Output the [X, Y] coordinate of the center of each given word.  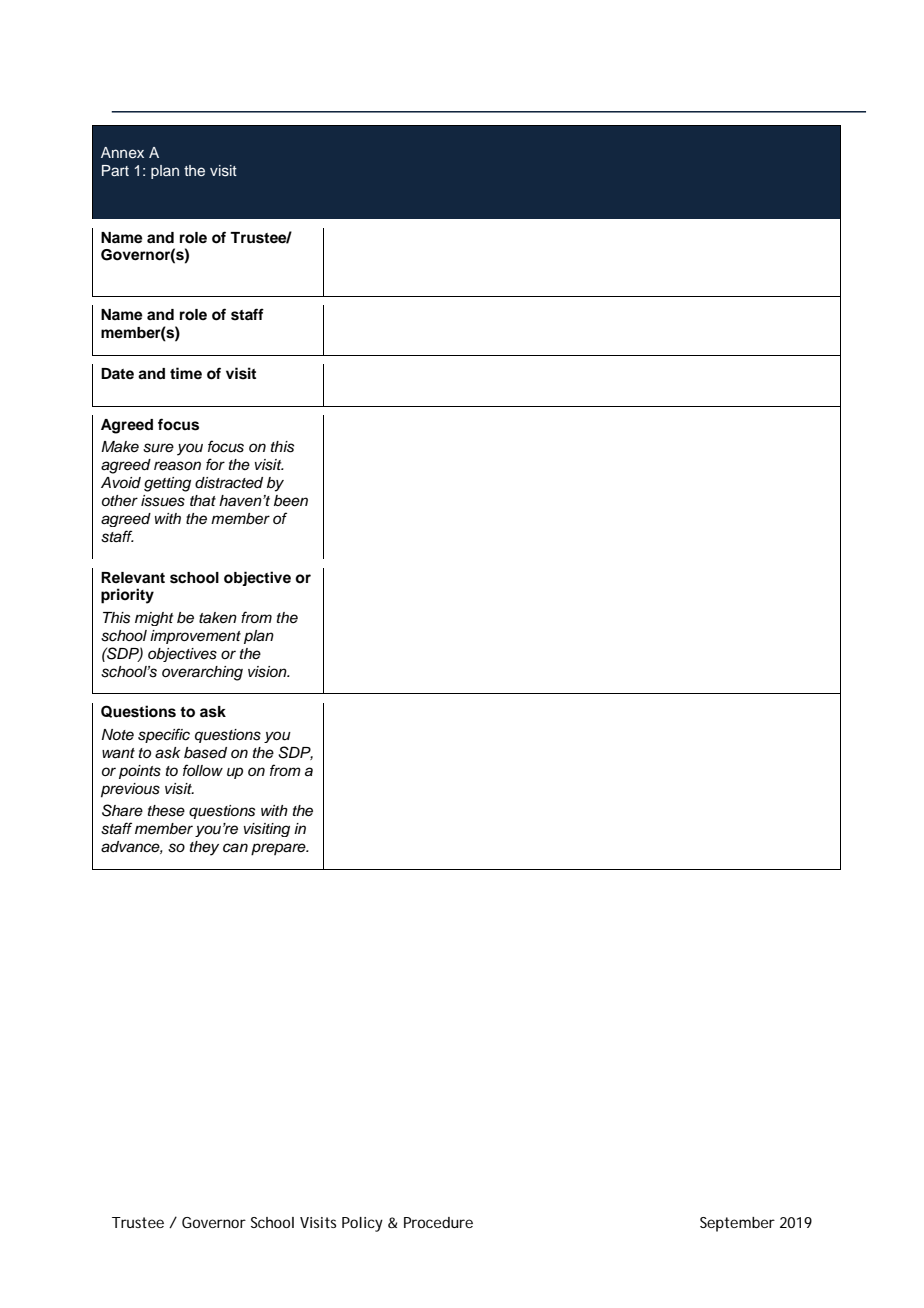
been [291, 500]
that [203, 500]
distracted [229, 483]
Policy [362, 1224]
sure [158, 448]
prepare [279, 849]
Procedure [438, 1222]
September [737, 1224]
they [204, 848]
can [235, 848]
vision [268, 672]
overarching [202, 673]
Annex [122, 152]
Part [115, 170]
